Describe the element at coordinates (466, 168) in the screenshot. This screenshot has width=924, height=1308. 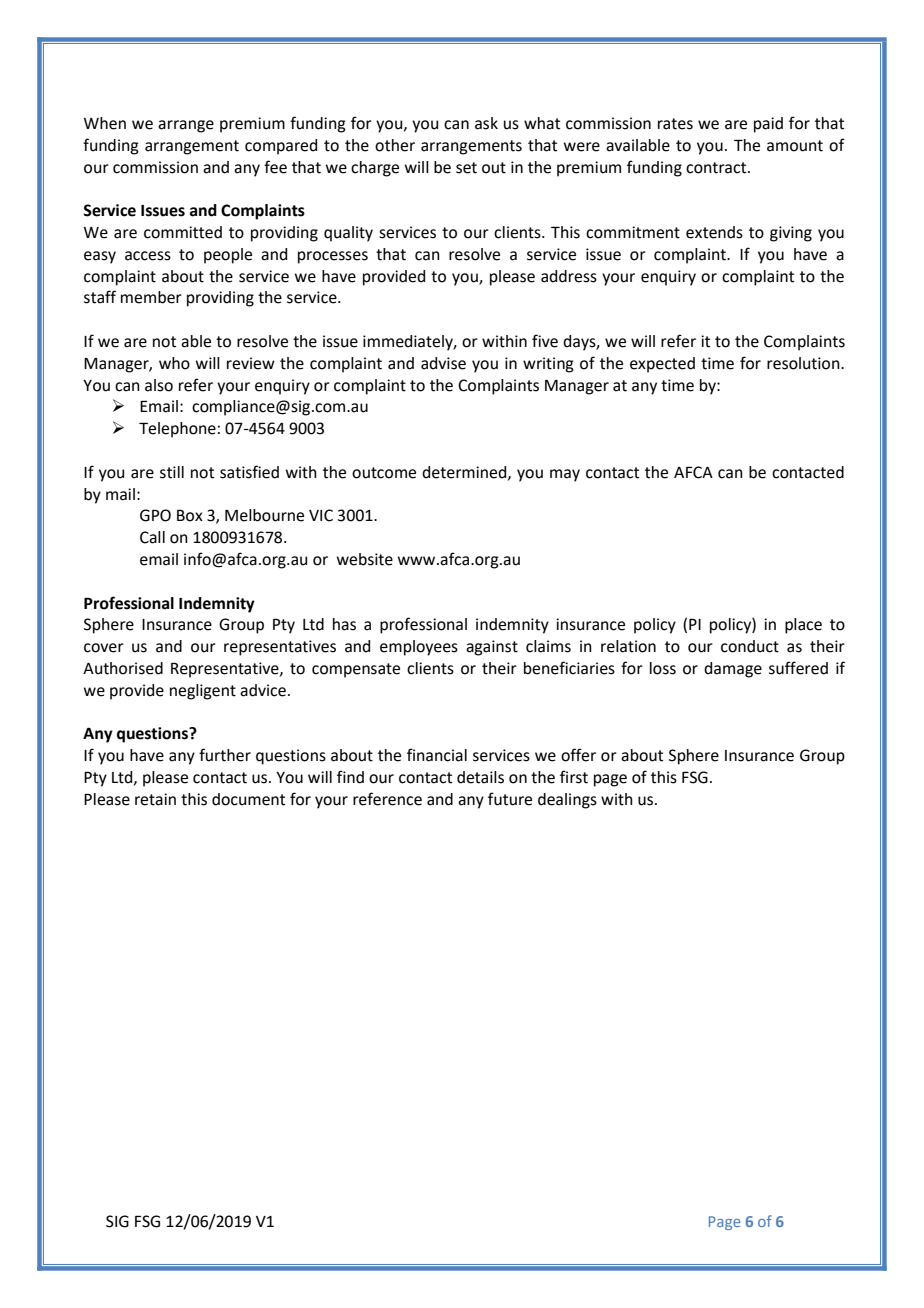
I see `set` at that location.
